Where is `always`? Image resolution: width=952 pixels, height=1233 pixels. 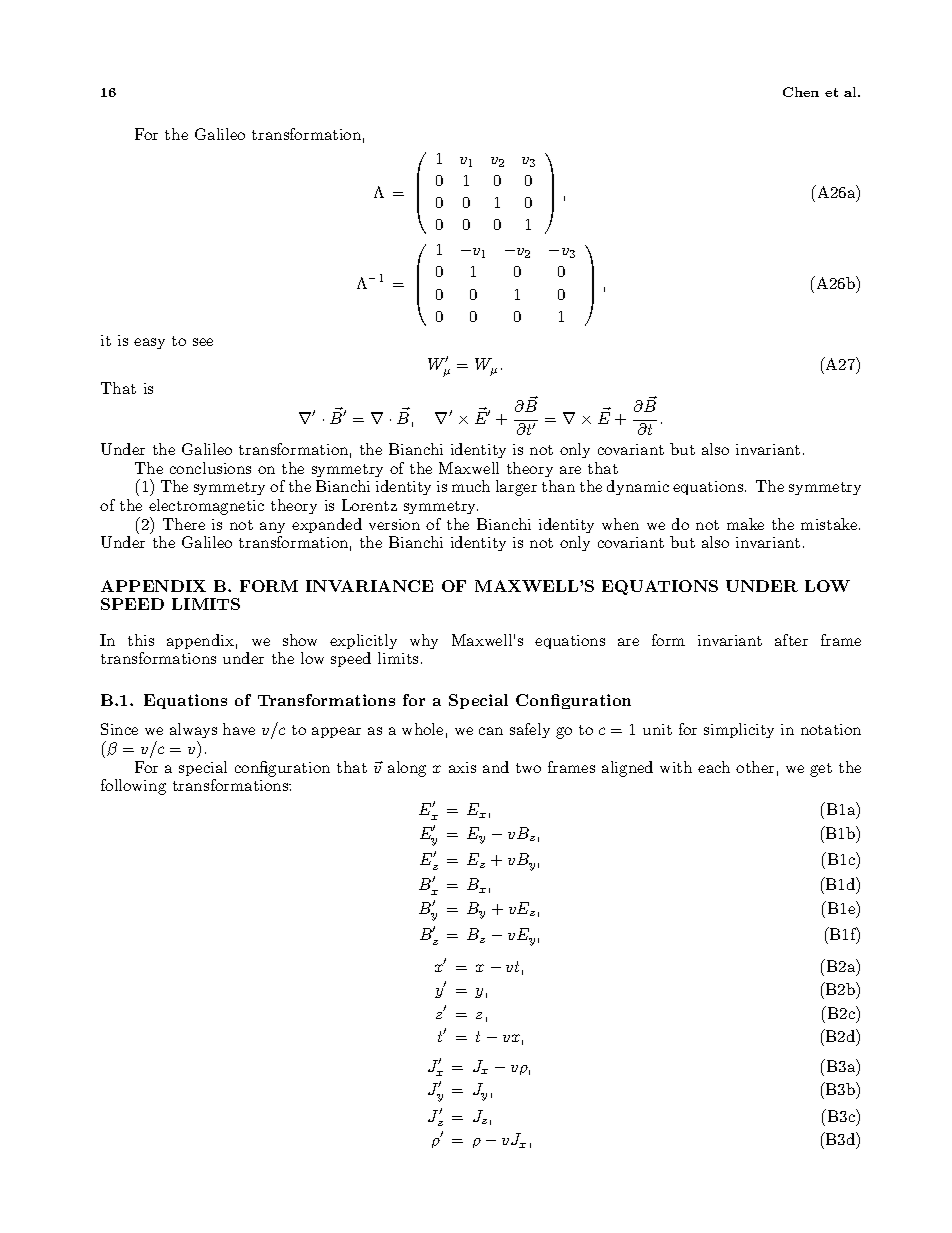 always is located at coordinates (193, 732).
